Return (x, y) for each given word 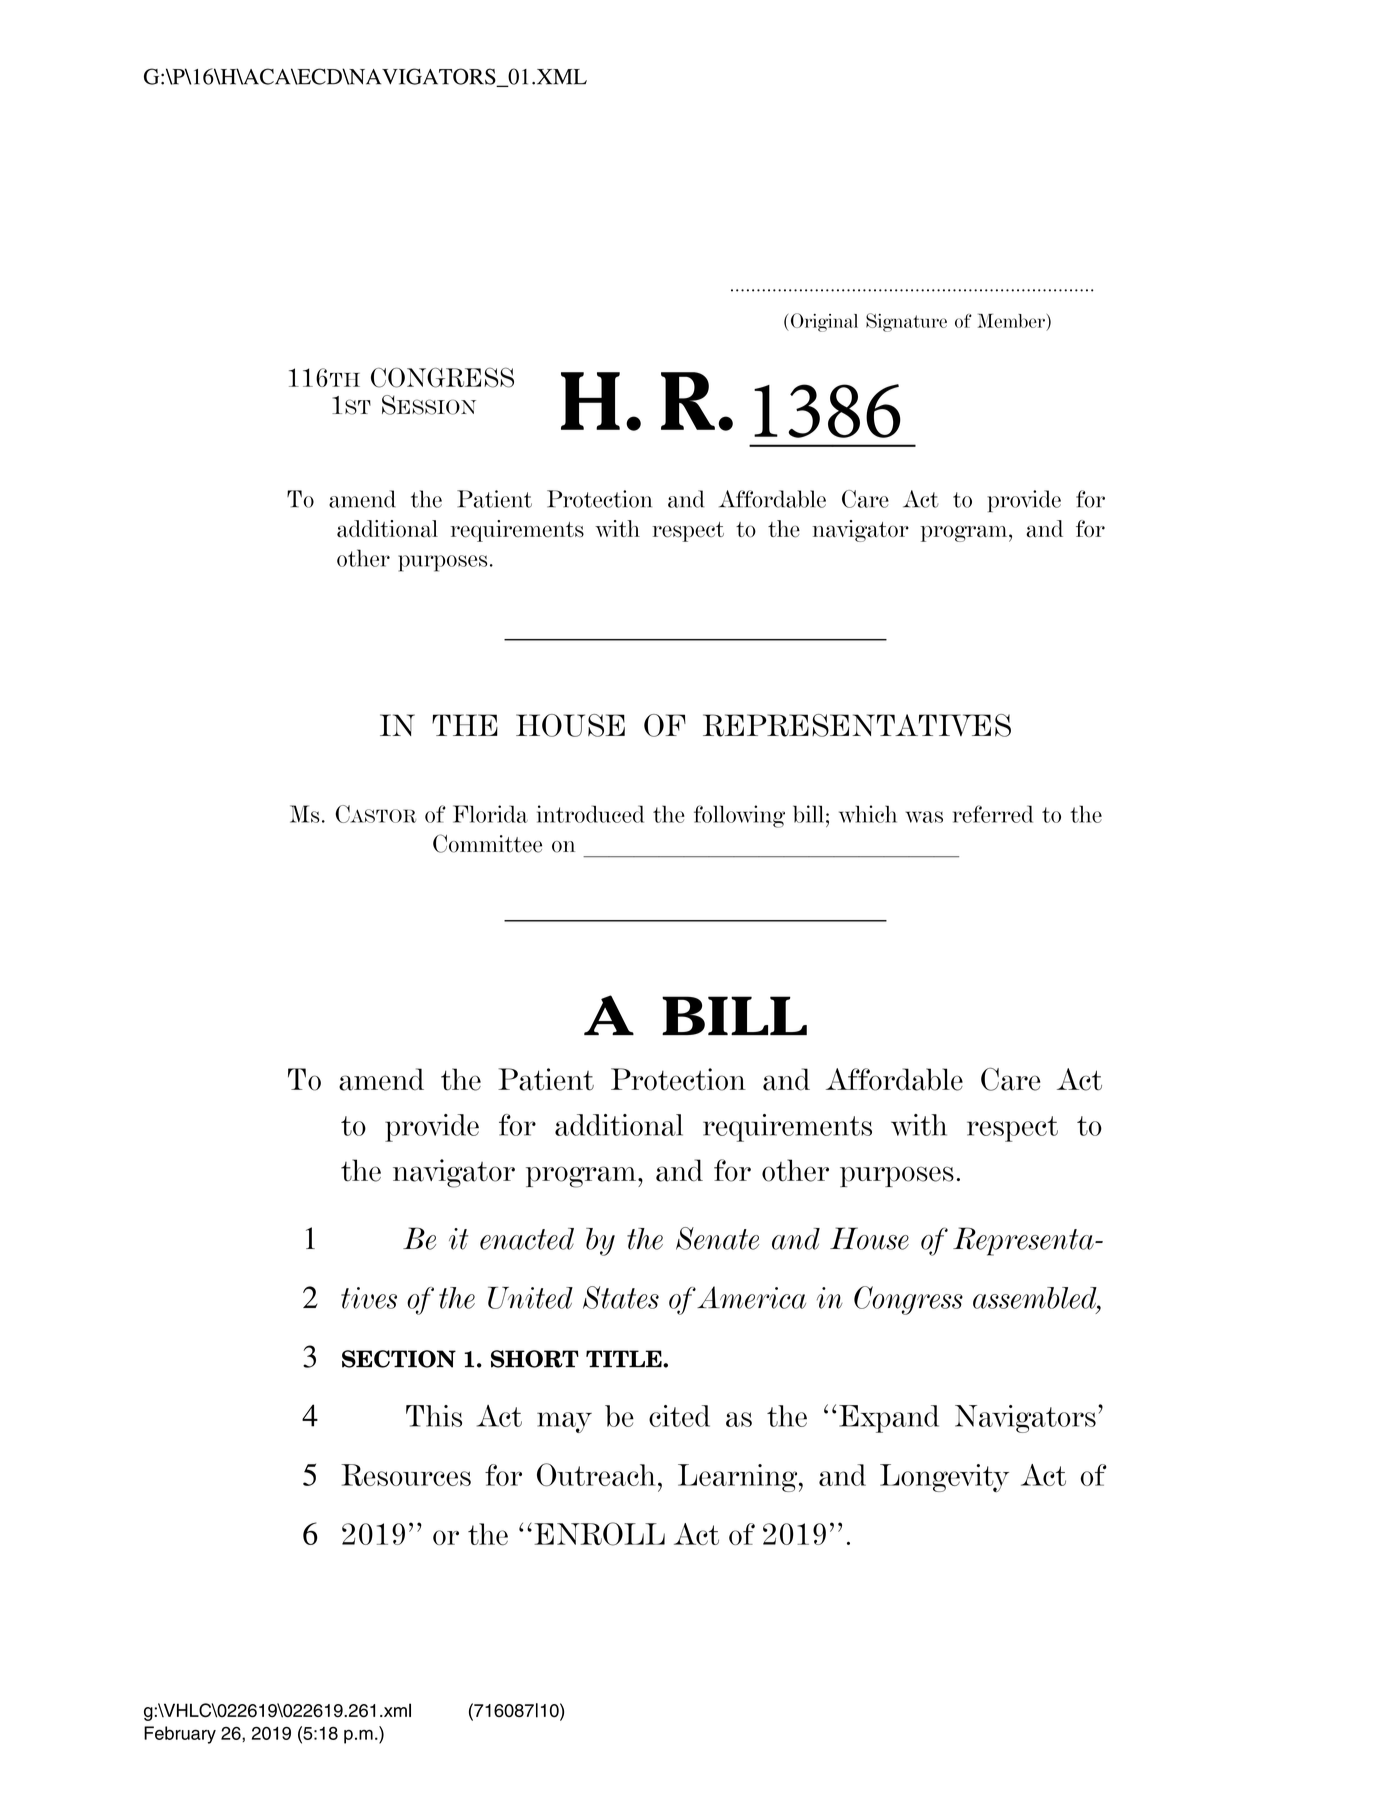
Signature (906, 322)
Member (1011, 321)
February (180, 1735)
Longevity (944, 1478)
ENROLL (599, 1534)
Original (823, 322)
